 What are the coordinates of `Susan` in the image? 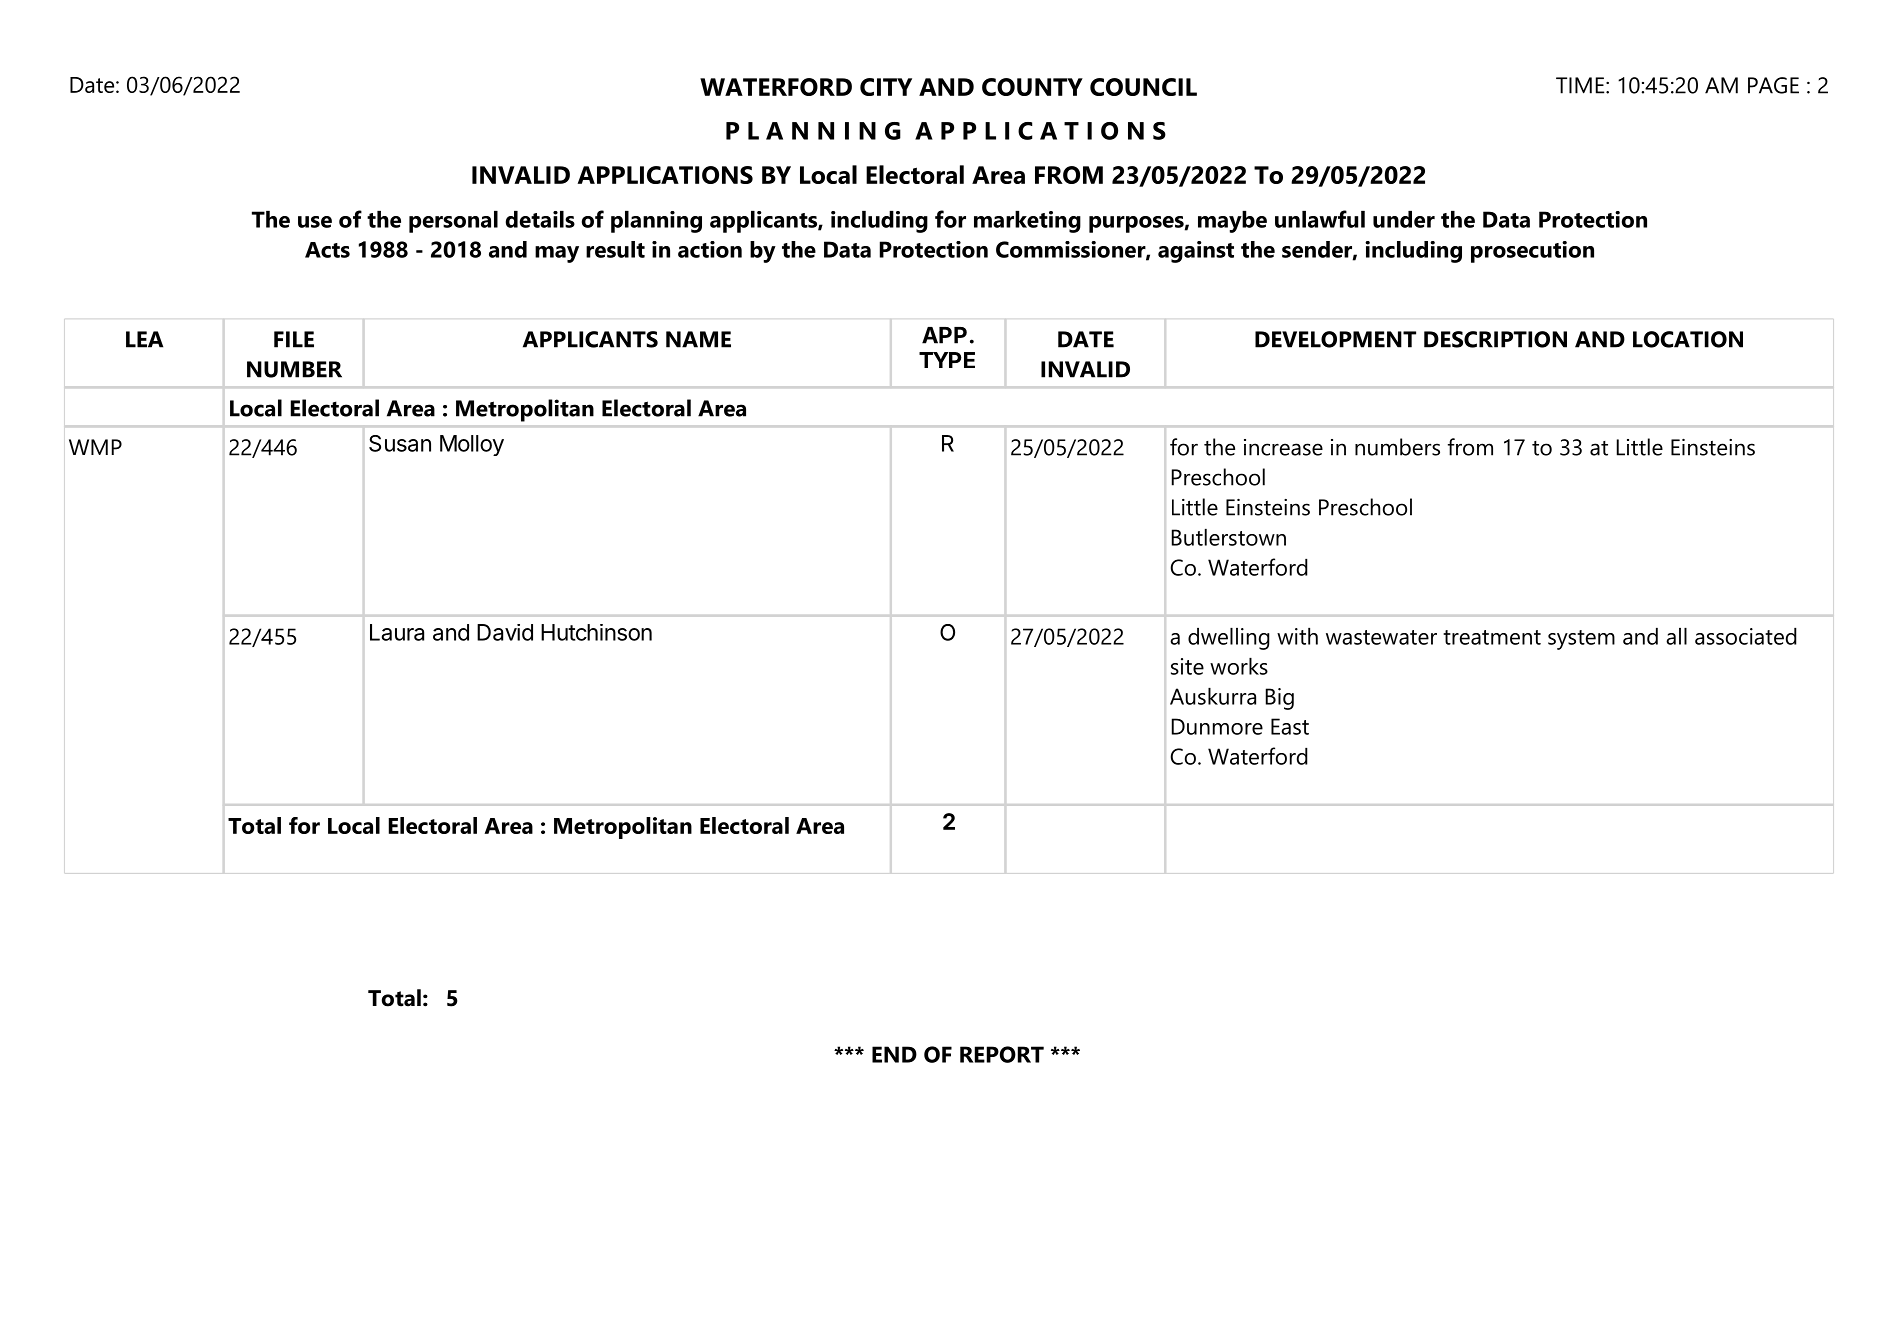 It's located at (400, 443).
